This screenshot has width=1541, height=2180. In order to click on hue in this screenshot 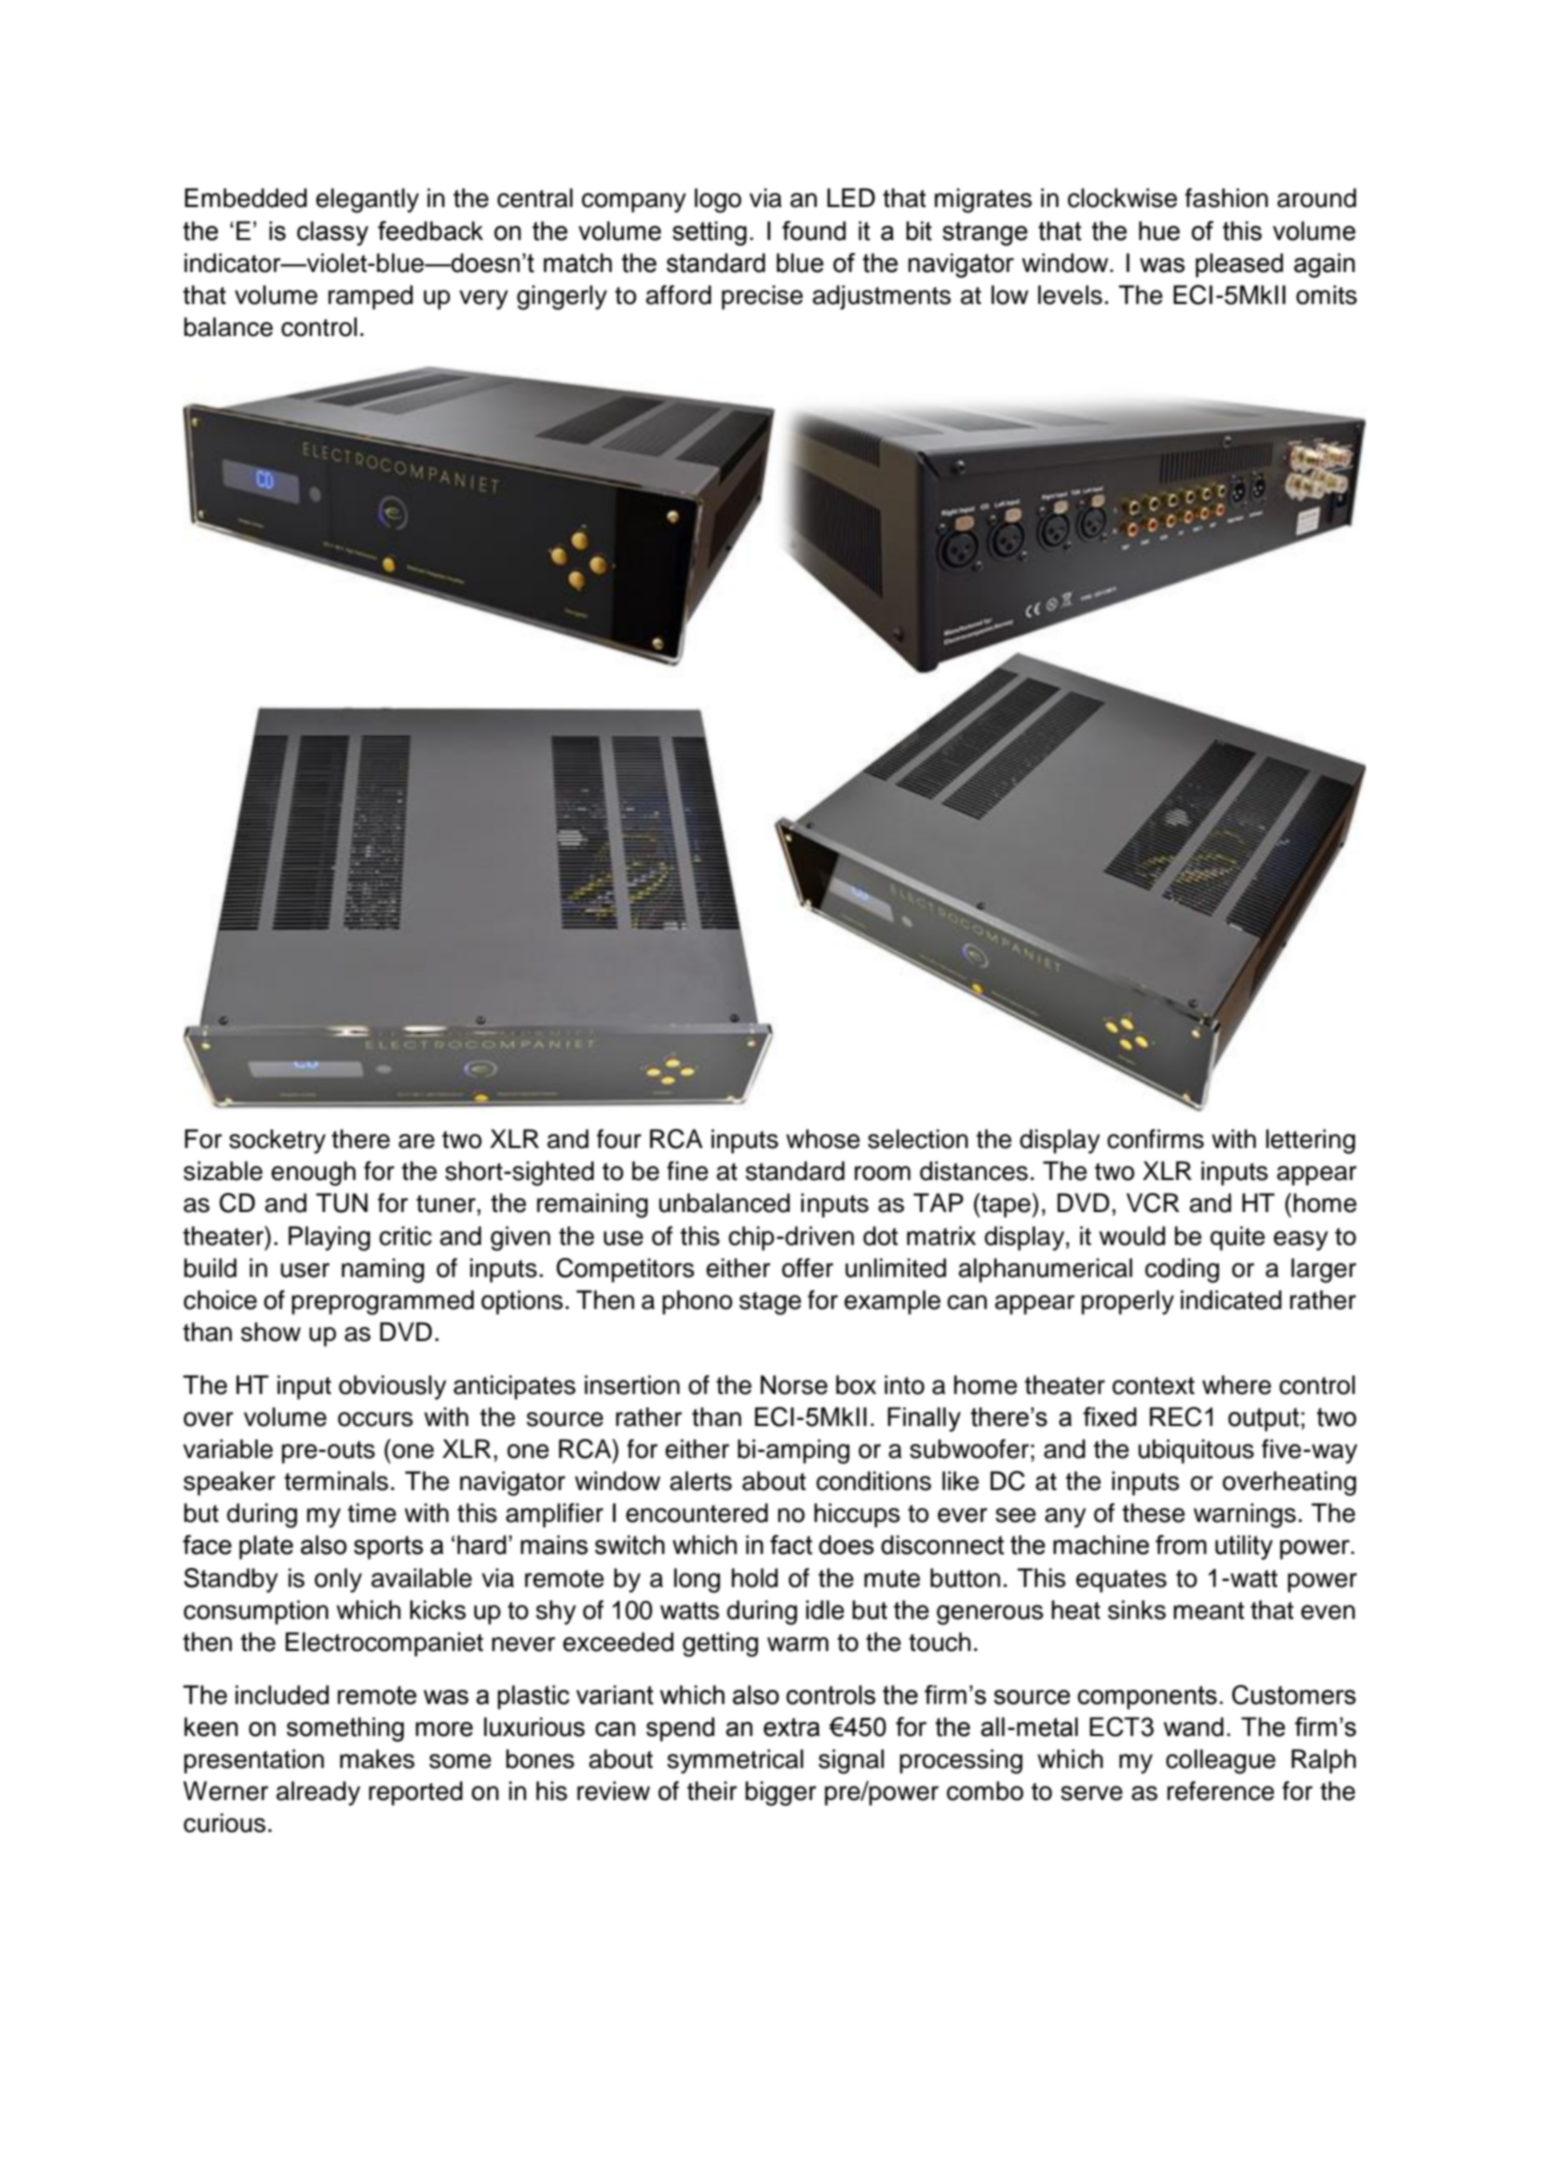, I will do `click(1159, 231)`.
